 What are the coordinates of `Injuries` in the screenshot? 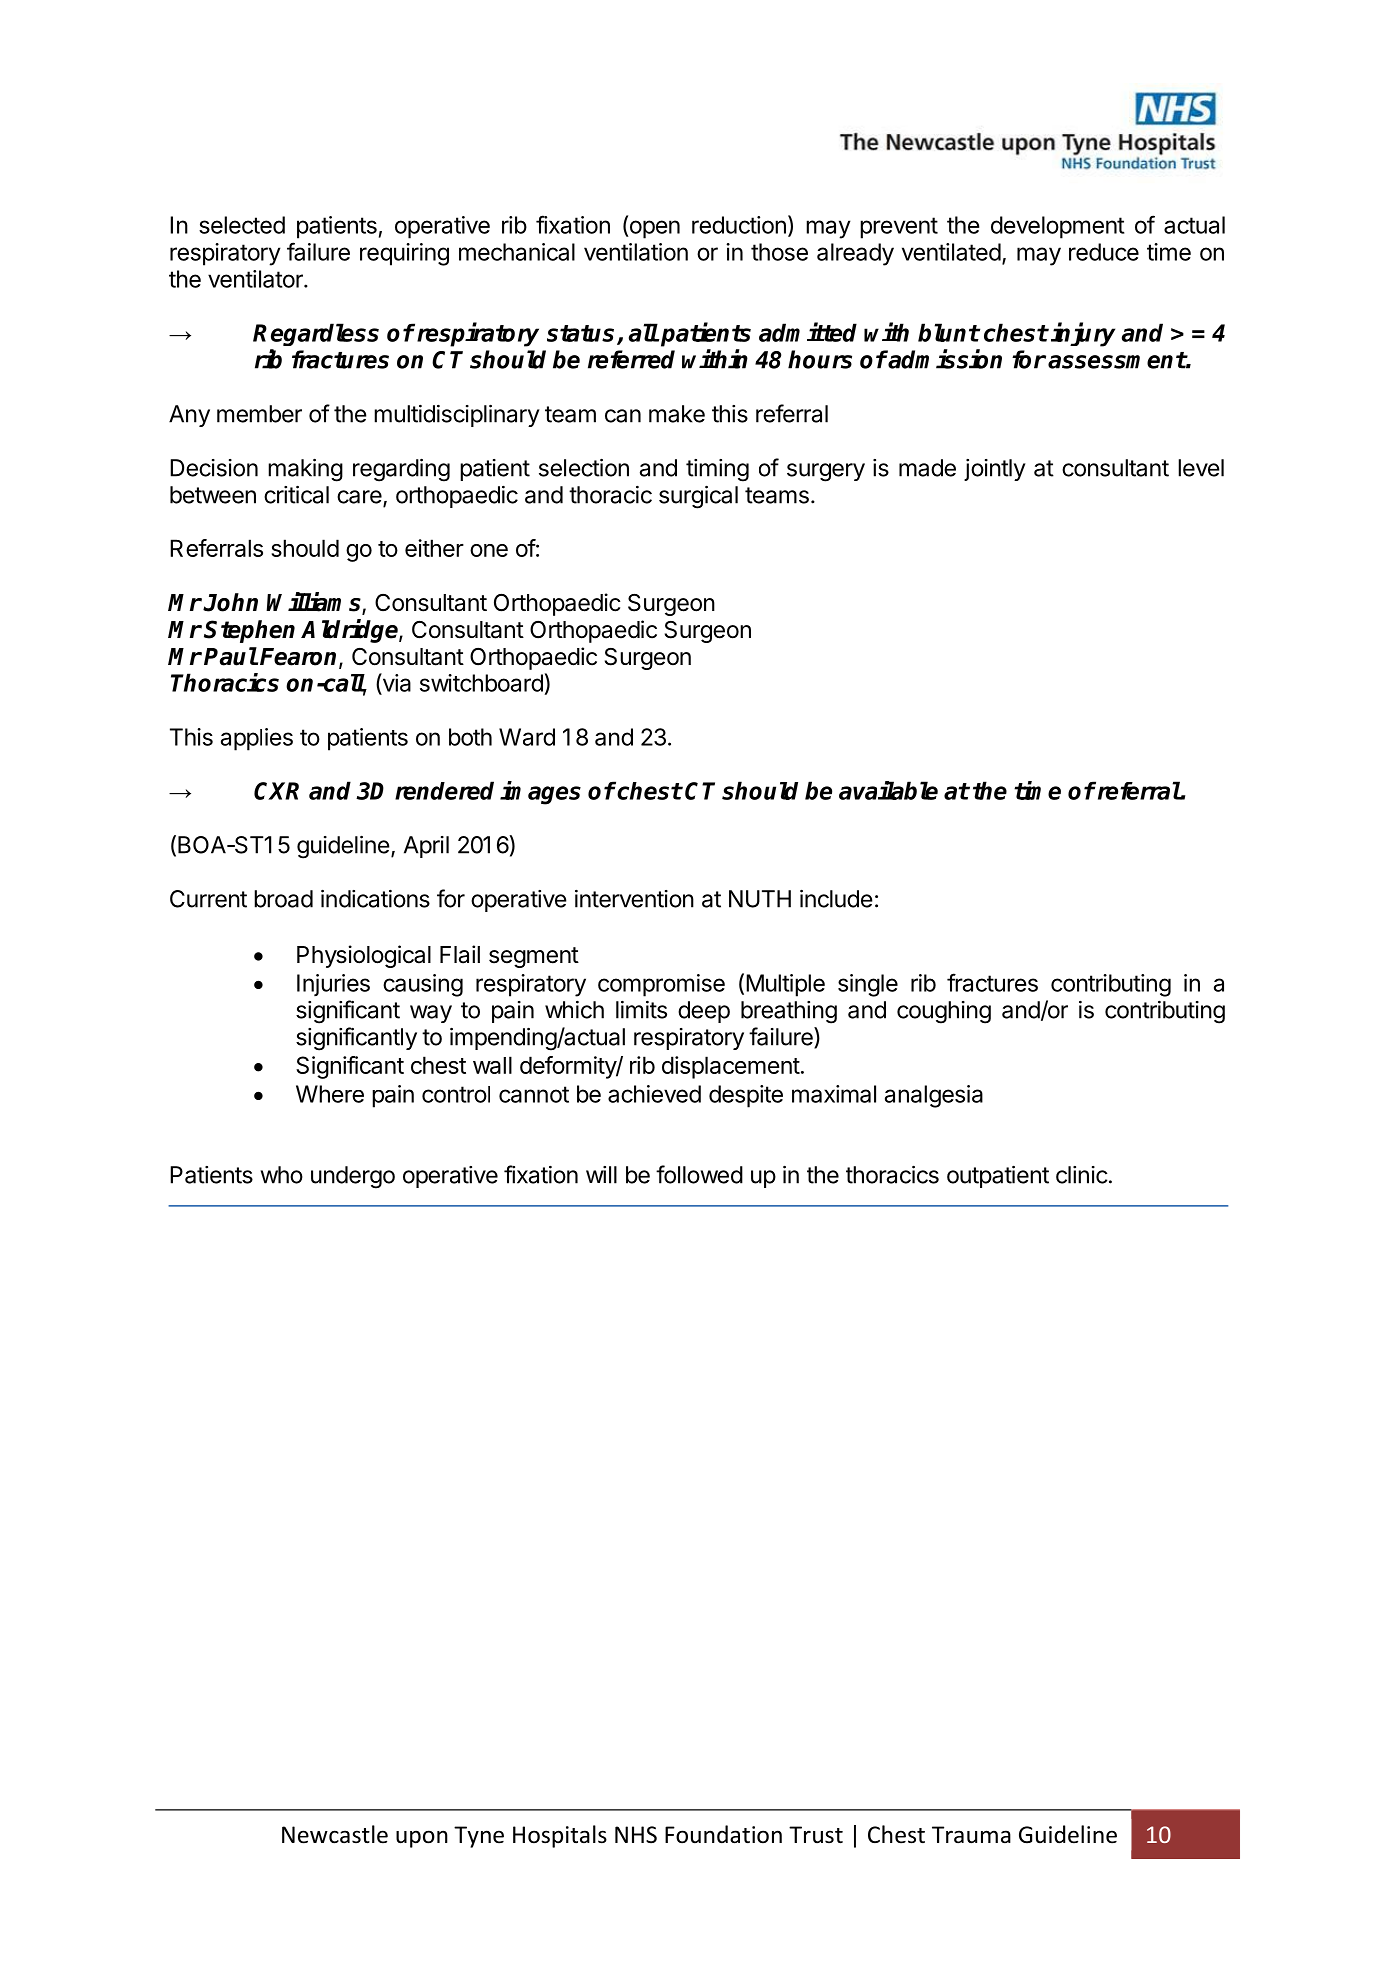 It's located at (333, 985).
